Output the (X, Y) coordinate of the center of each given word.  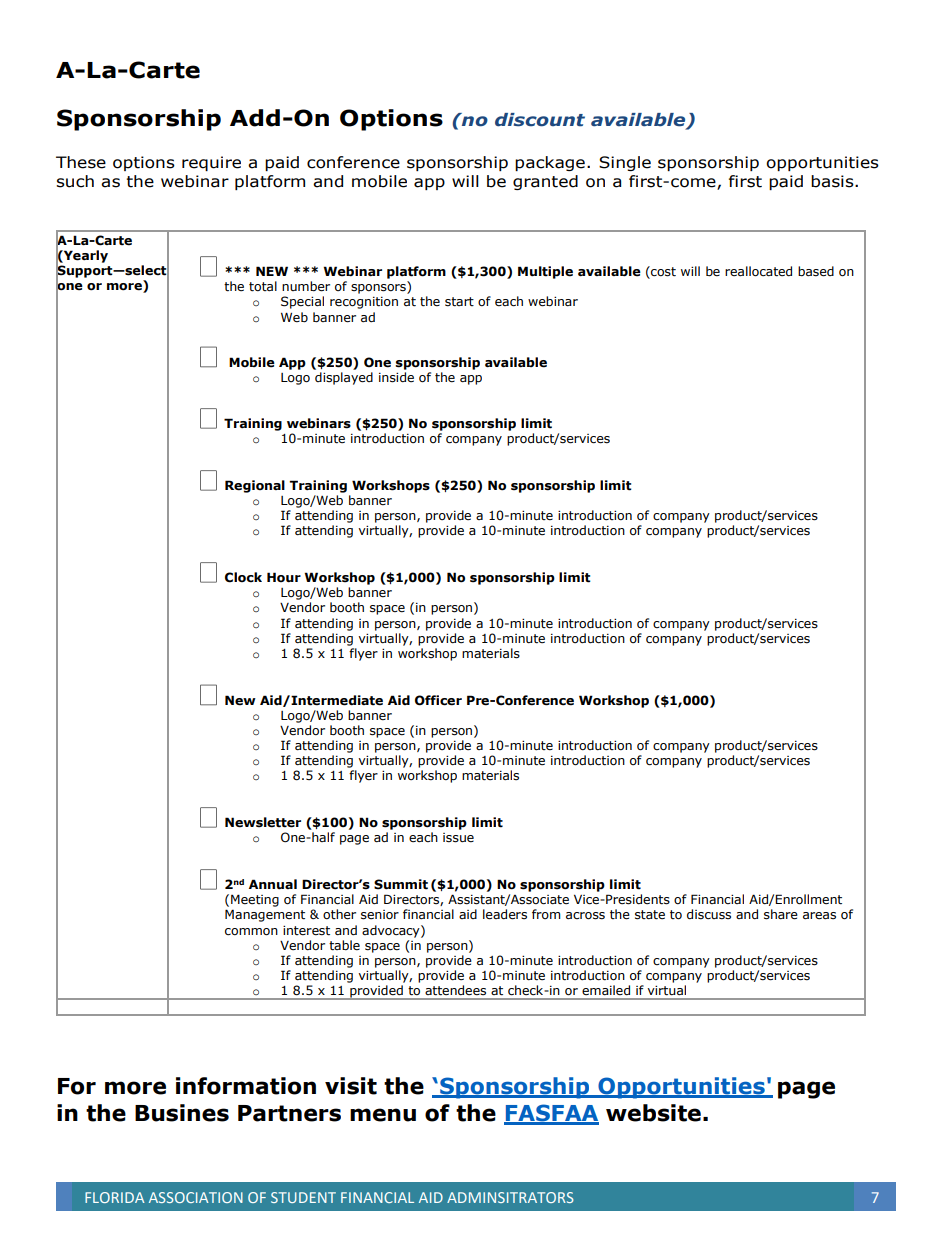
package (550, 163)
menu (383, 1115)
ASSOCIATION (196, 1197)
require (211, 163)
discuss (709, 914)
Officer (438, 700)
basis (833, 181)
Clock (243, 577)
